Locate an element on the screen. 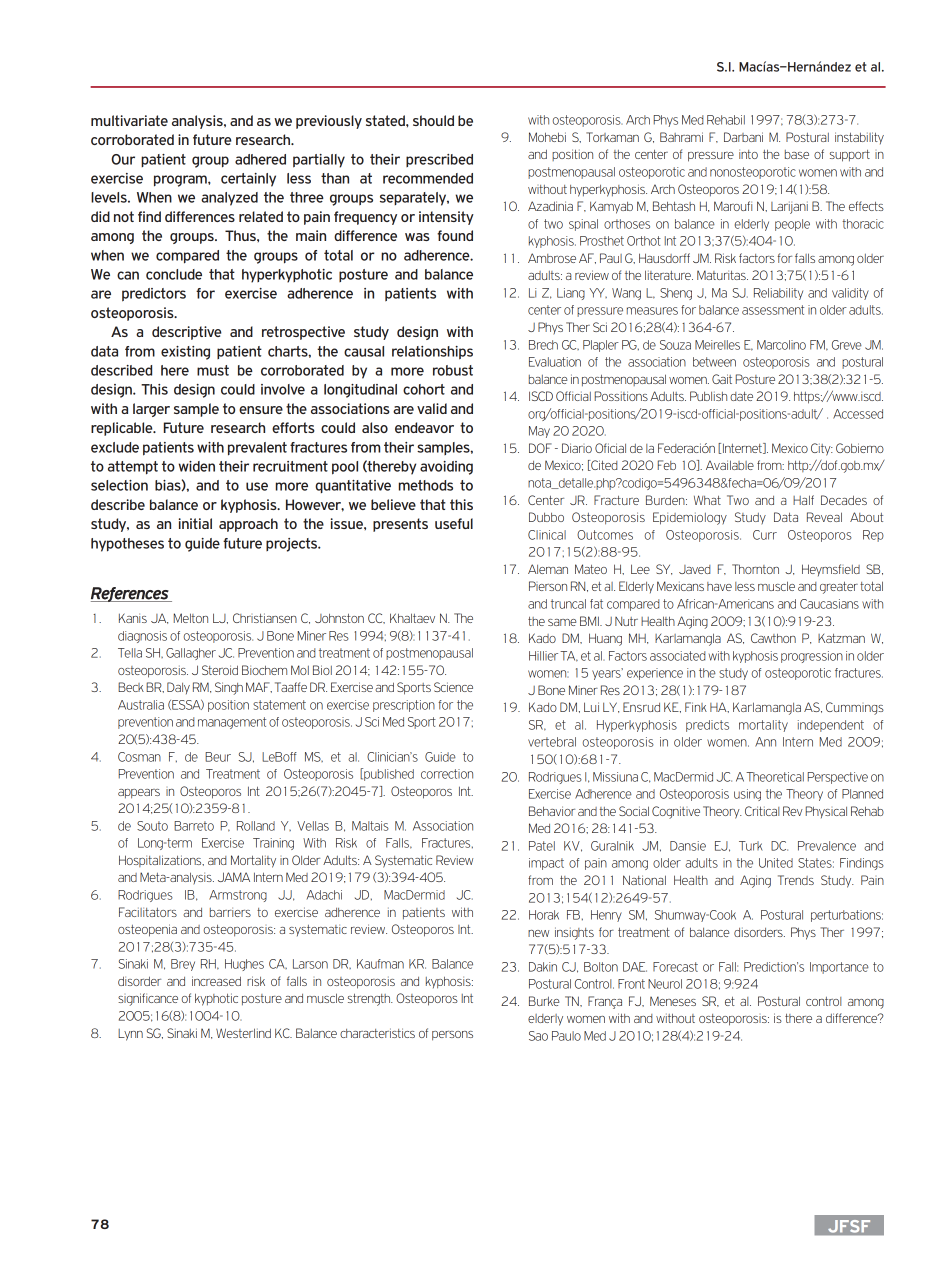  using is located at coordinates (747, 795).
